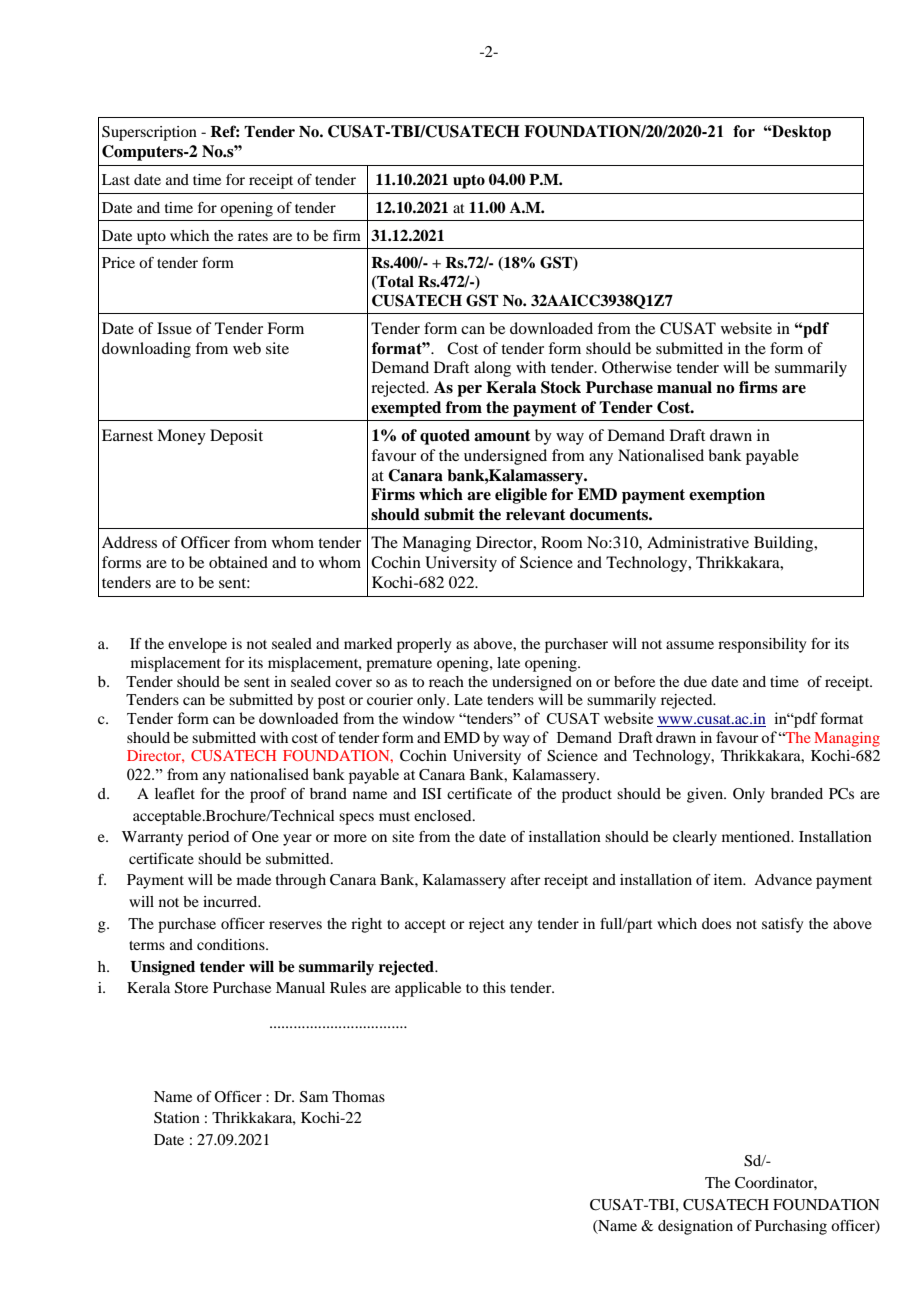 Image resolution: width=924 pixels, height=1308 pixels. What do you see at coordinates (331, 702) in the image?
I see `post` at bounding box center [331, 702].
